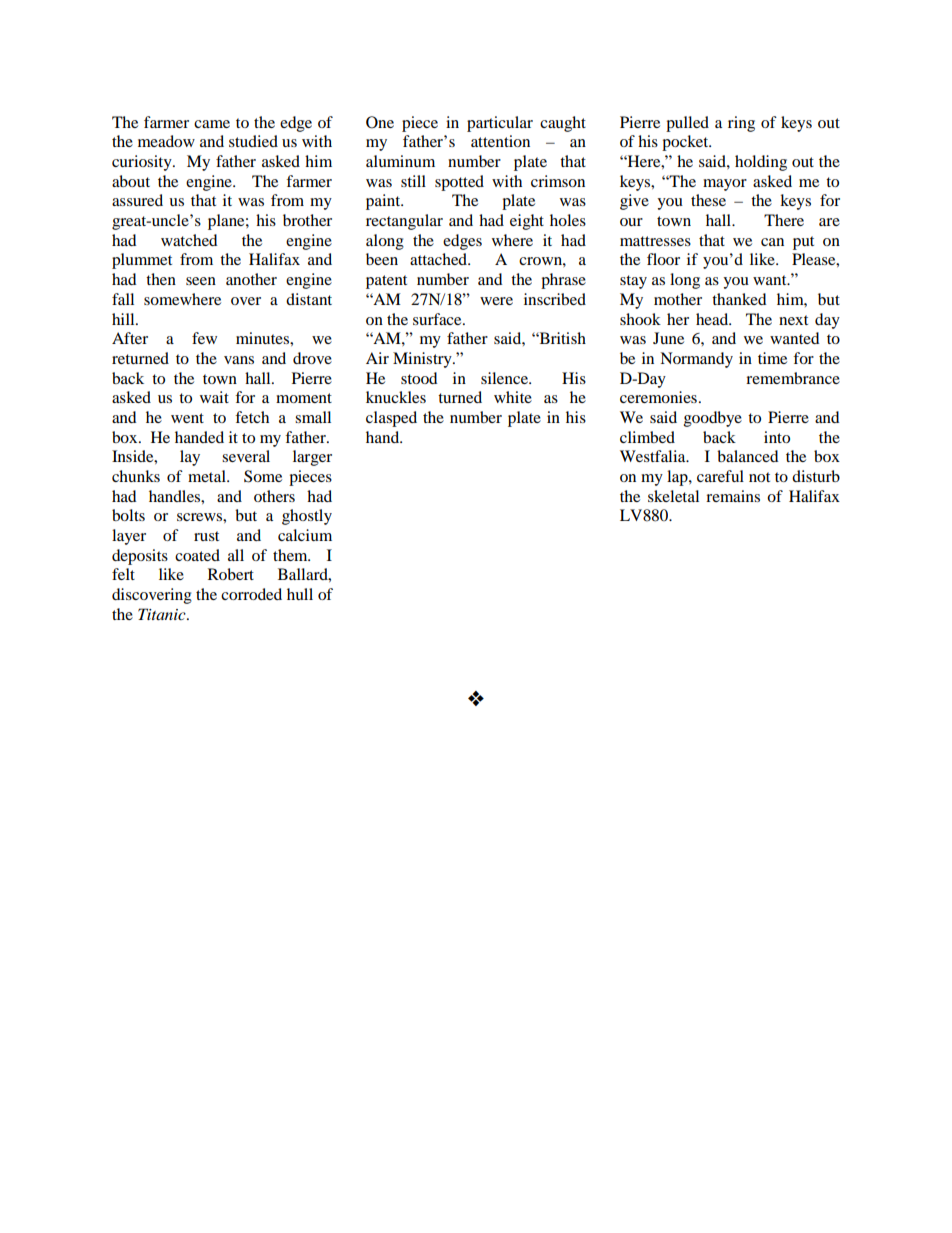 This page has height=1233, width=952. Describe the element at coordinates (496, 301) in the page. I see `were` at that location.
